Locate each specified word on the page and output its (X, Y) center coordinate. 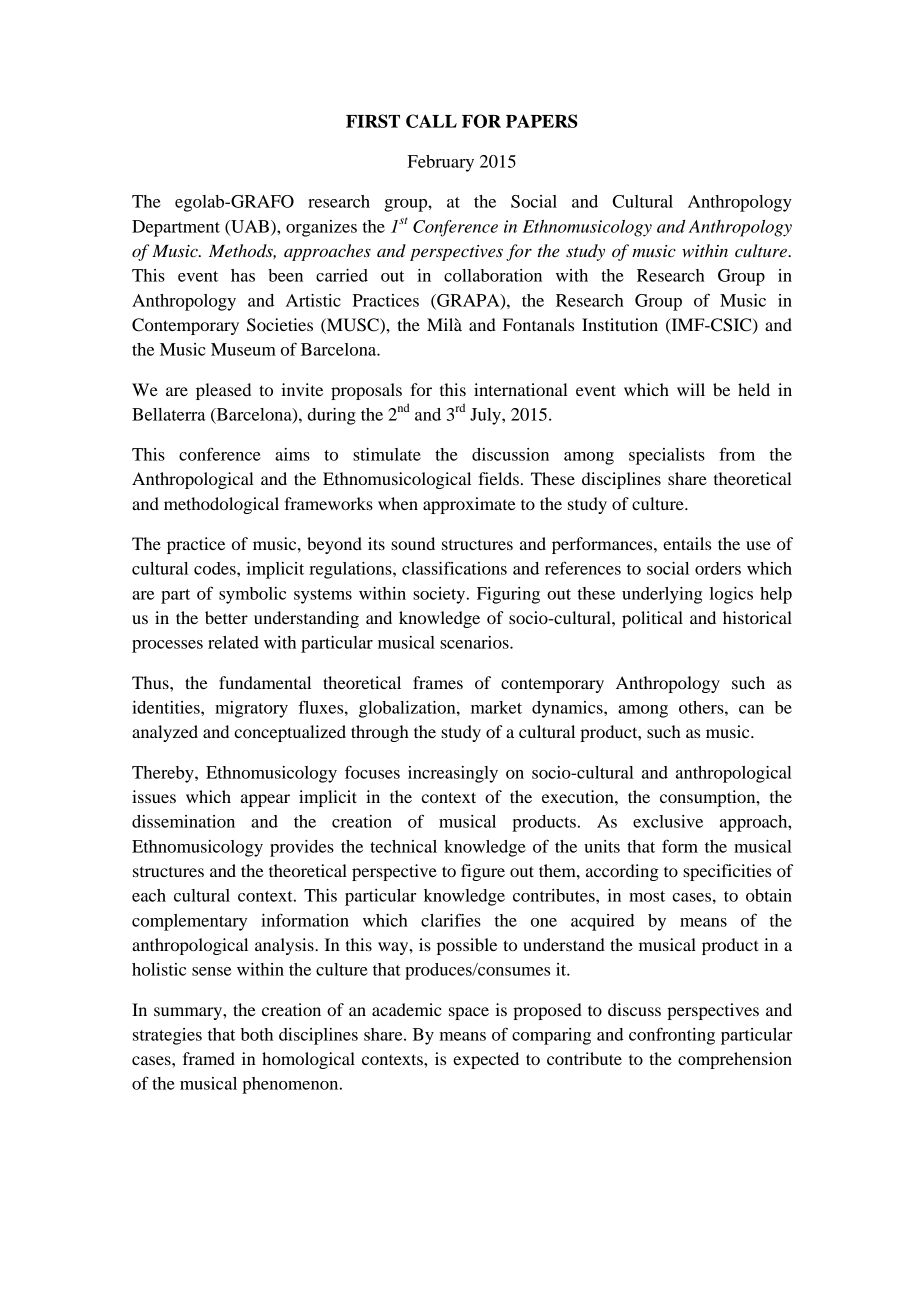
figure (483, 872)
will (691, 389)
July (486, 416)
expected (486, 1060)
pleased (223, 391)
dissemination (183, 821)
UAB (249, 227)
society (440, 595)
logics (731, 595)
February (441, 163)
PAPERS (542, 121)
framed (209, 1058)
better (226, 617)
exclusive (668, 821)
